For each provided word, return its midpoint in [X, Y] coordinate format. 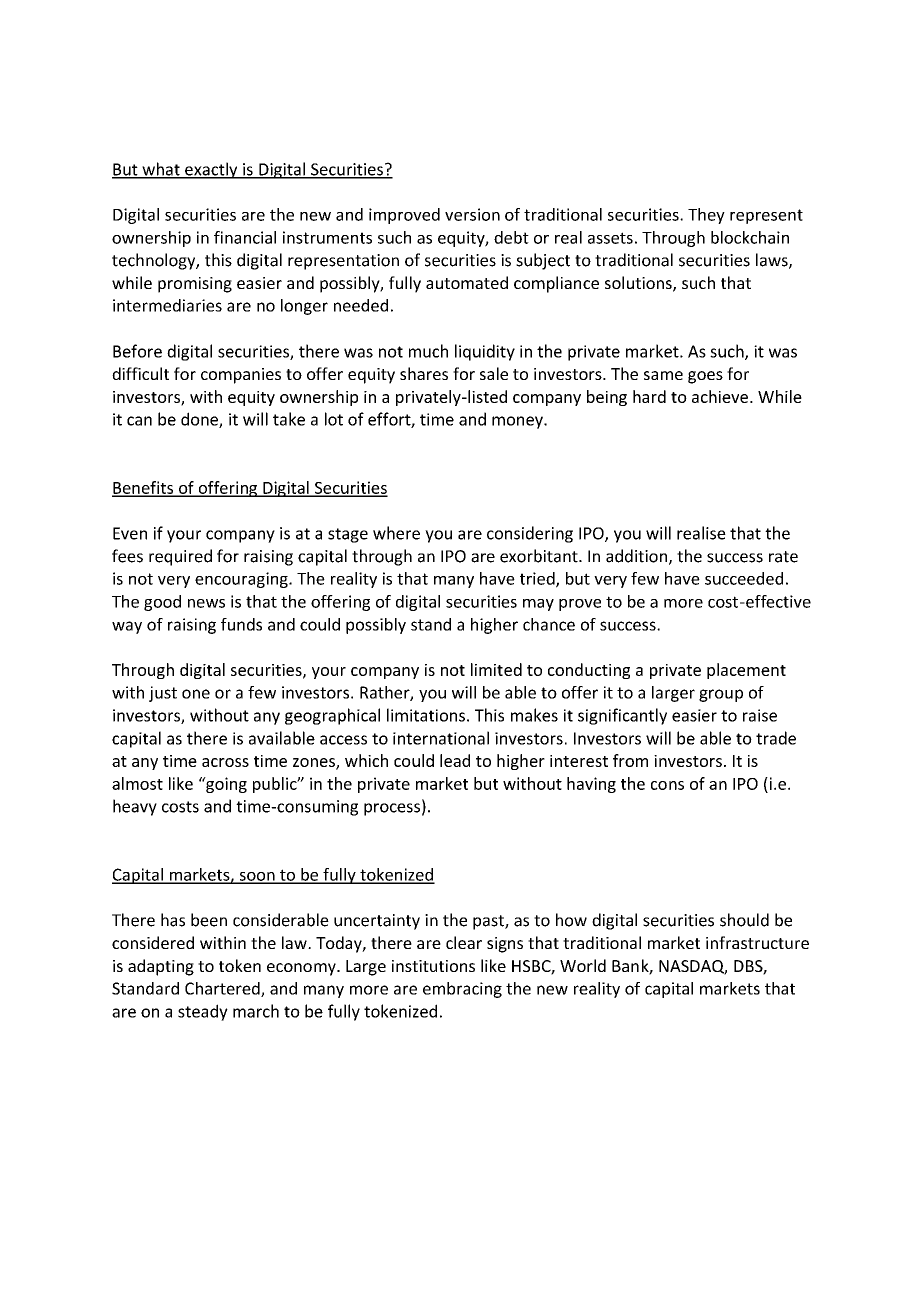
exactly [211, 170]
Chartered [223, 989]
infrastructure [757, 942]
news [206, 603]
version [472, 214]
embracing [462, 990]
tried [538, 579]
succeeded [744, 578]
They [706, 216]
